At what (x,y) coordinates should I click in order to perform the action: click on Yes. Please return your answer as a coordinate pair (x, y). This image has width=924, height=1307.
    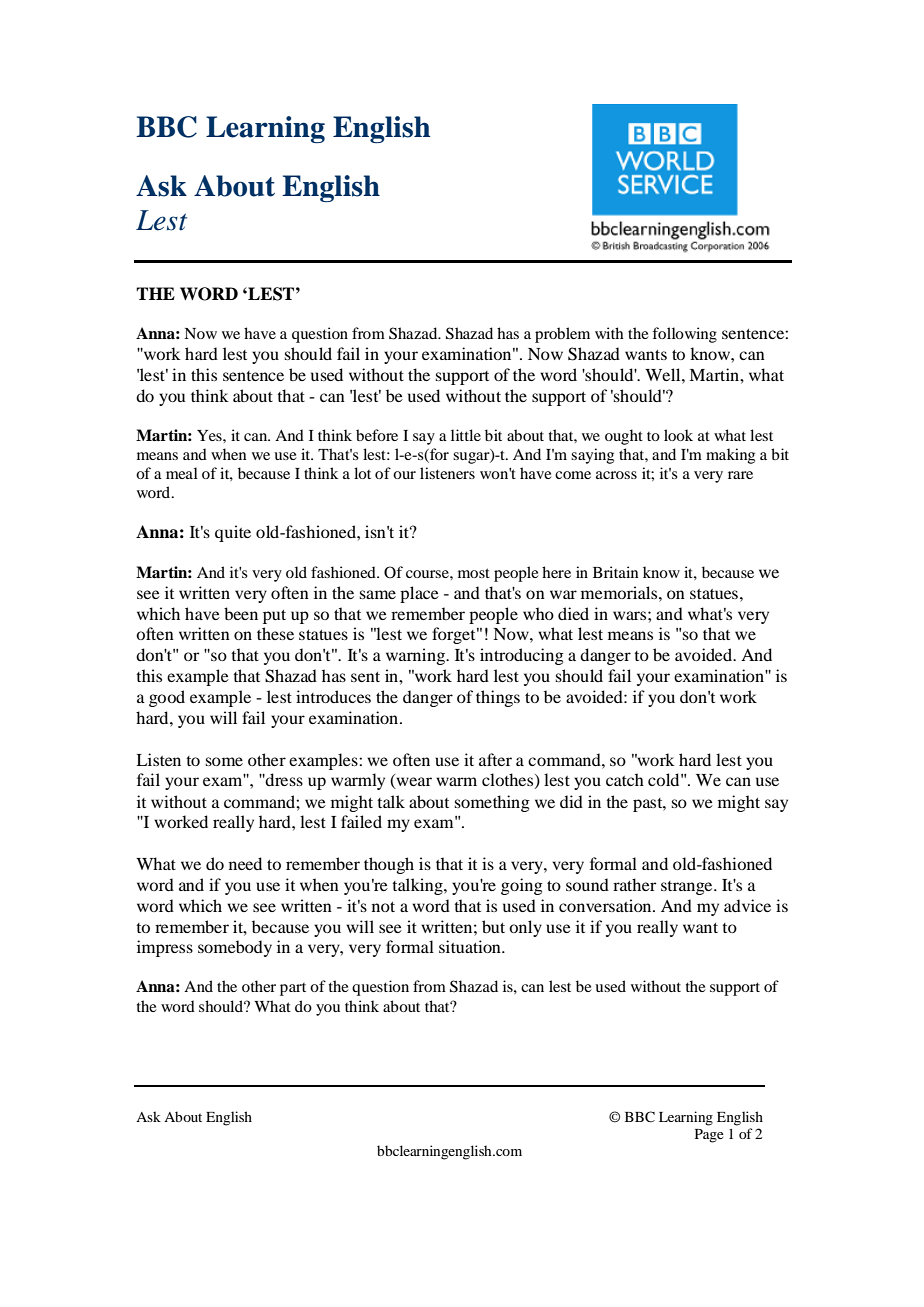
    Looking at the image, I should click on (210, 435).
